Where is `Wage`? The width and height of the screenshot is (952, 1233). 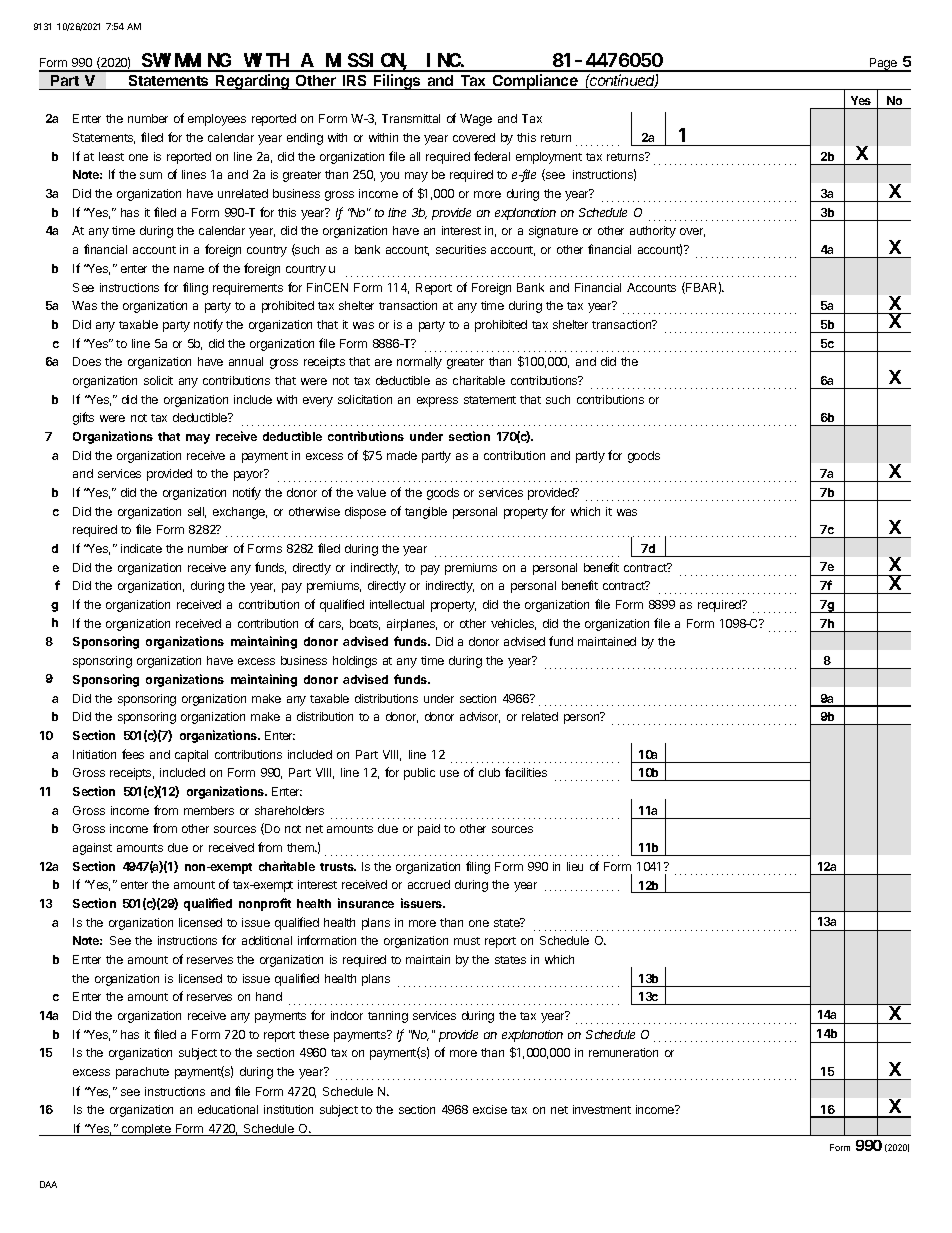
Wage is located at coordinates (476, 120).
